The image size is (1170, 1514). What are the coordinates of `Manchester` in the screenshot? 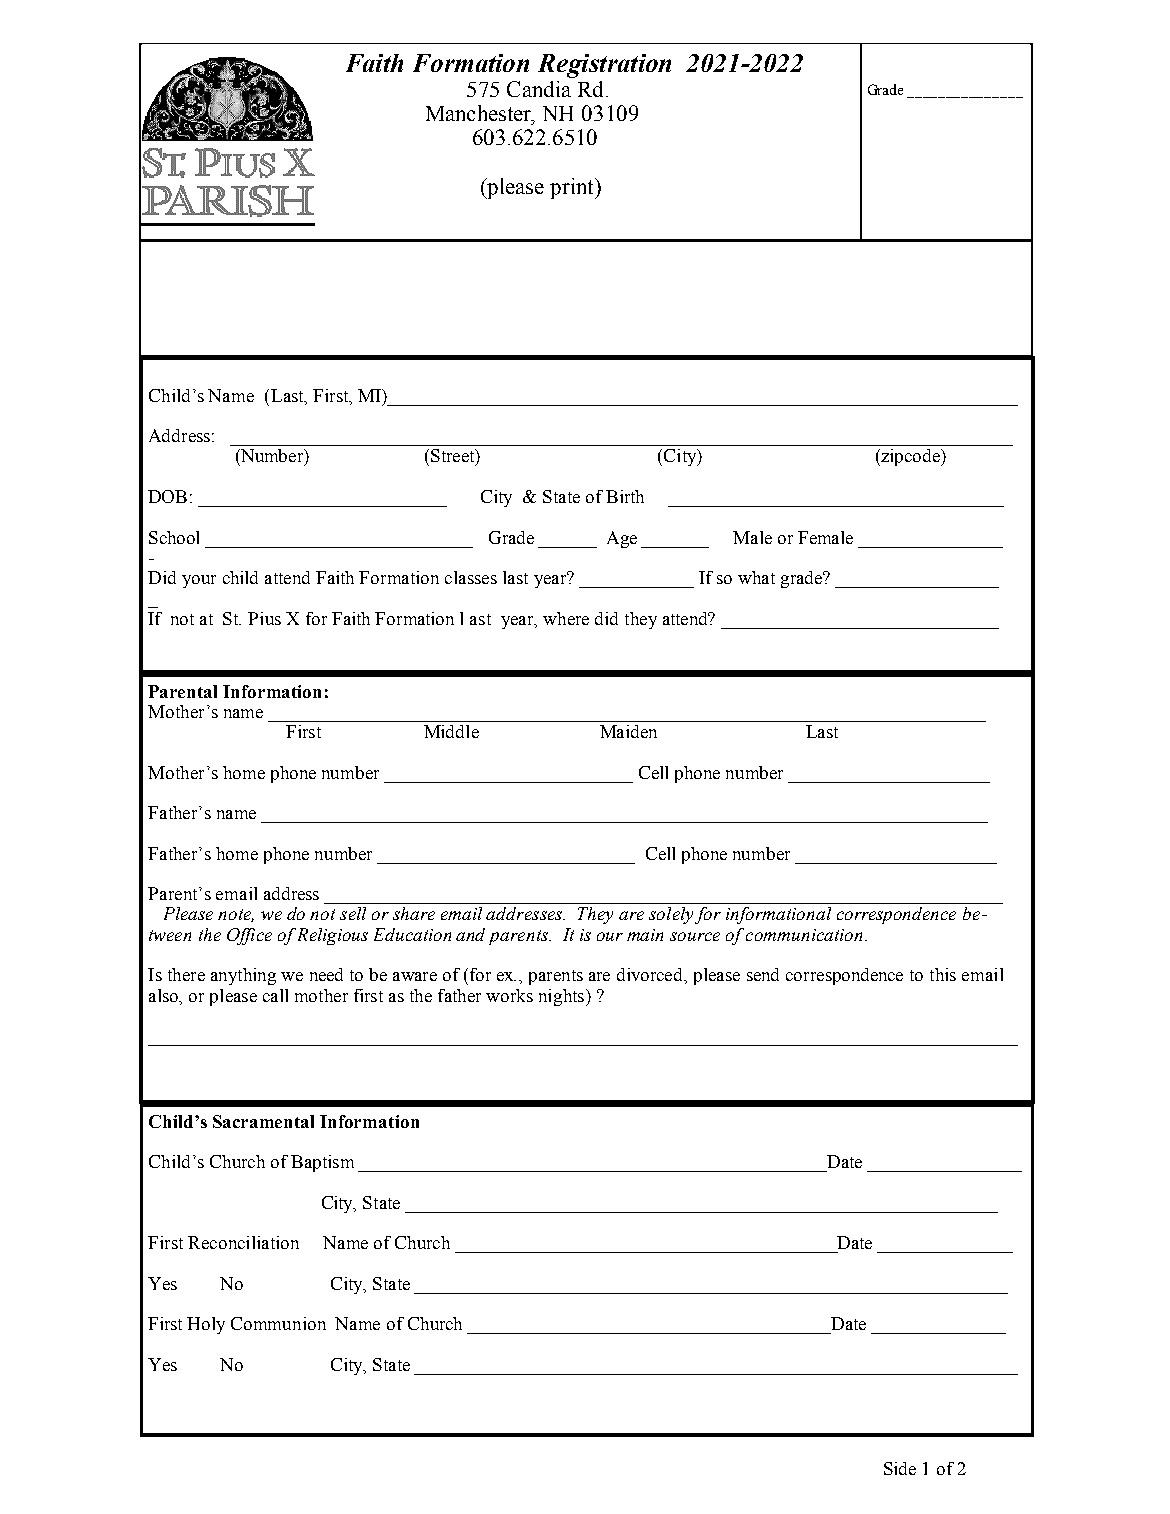 It's located at (480, 114).
